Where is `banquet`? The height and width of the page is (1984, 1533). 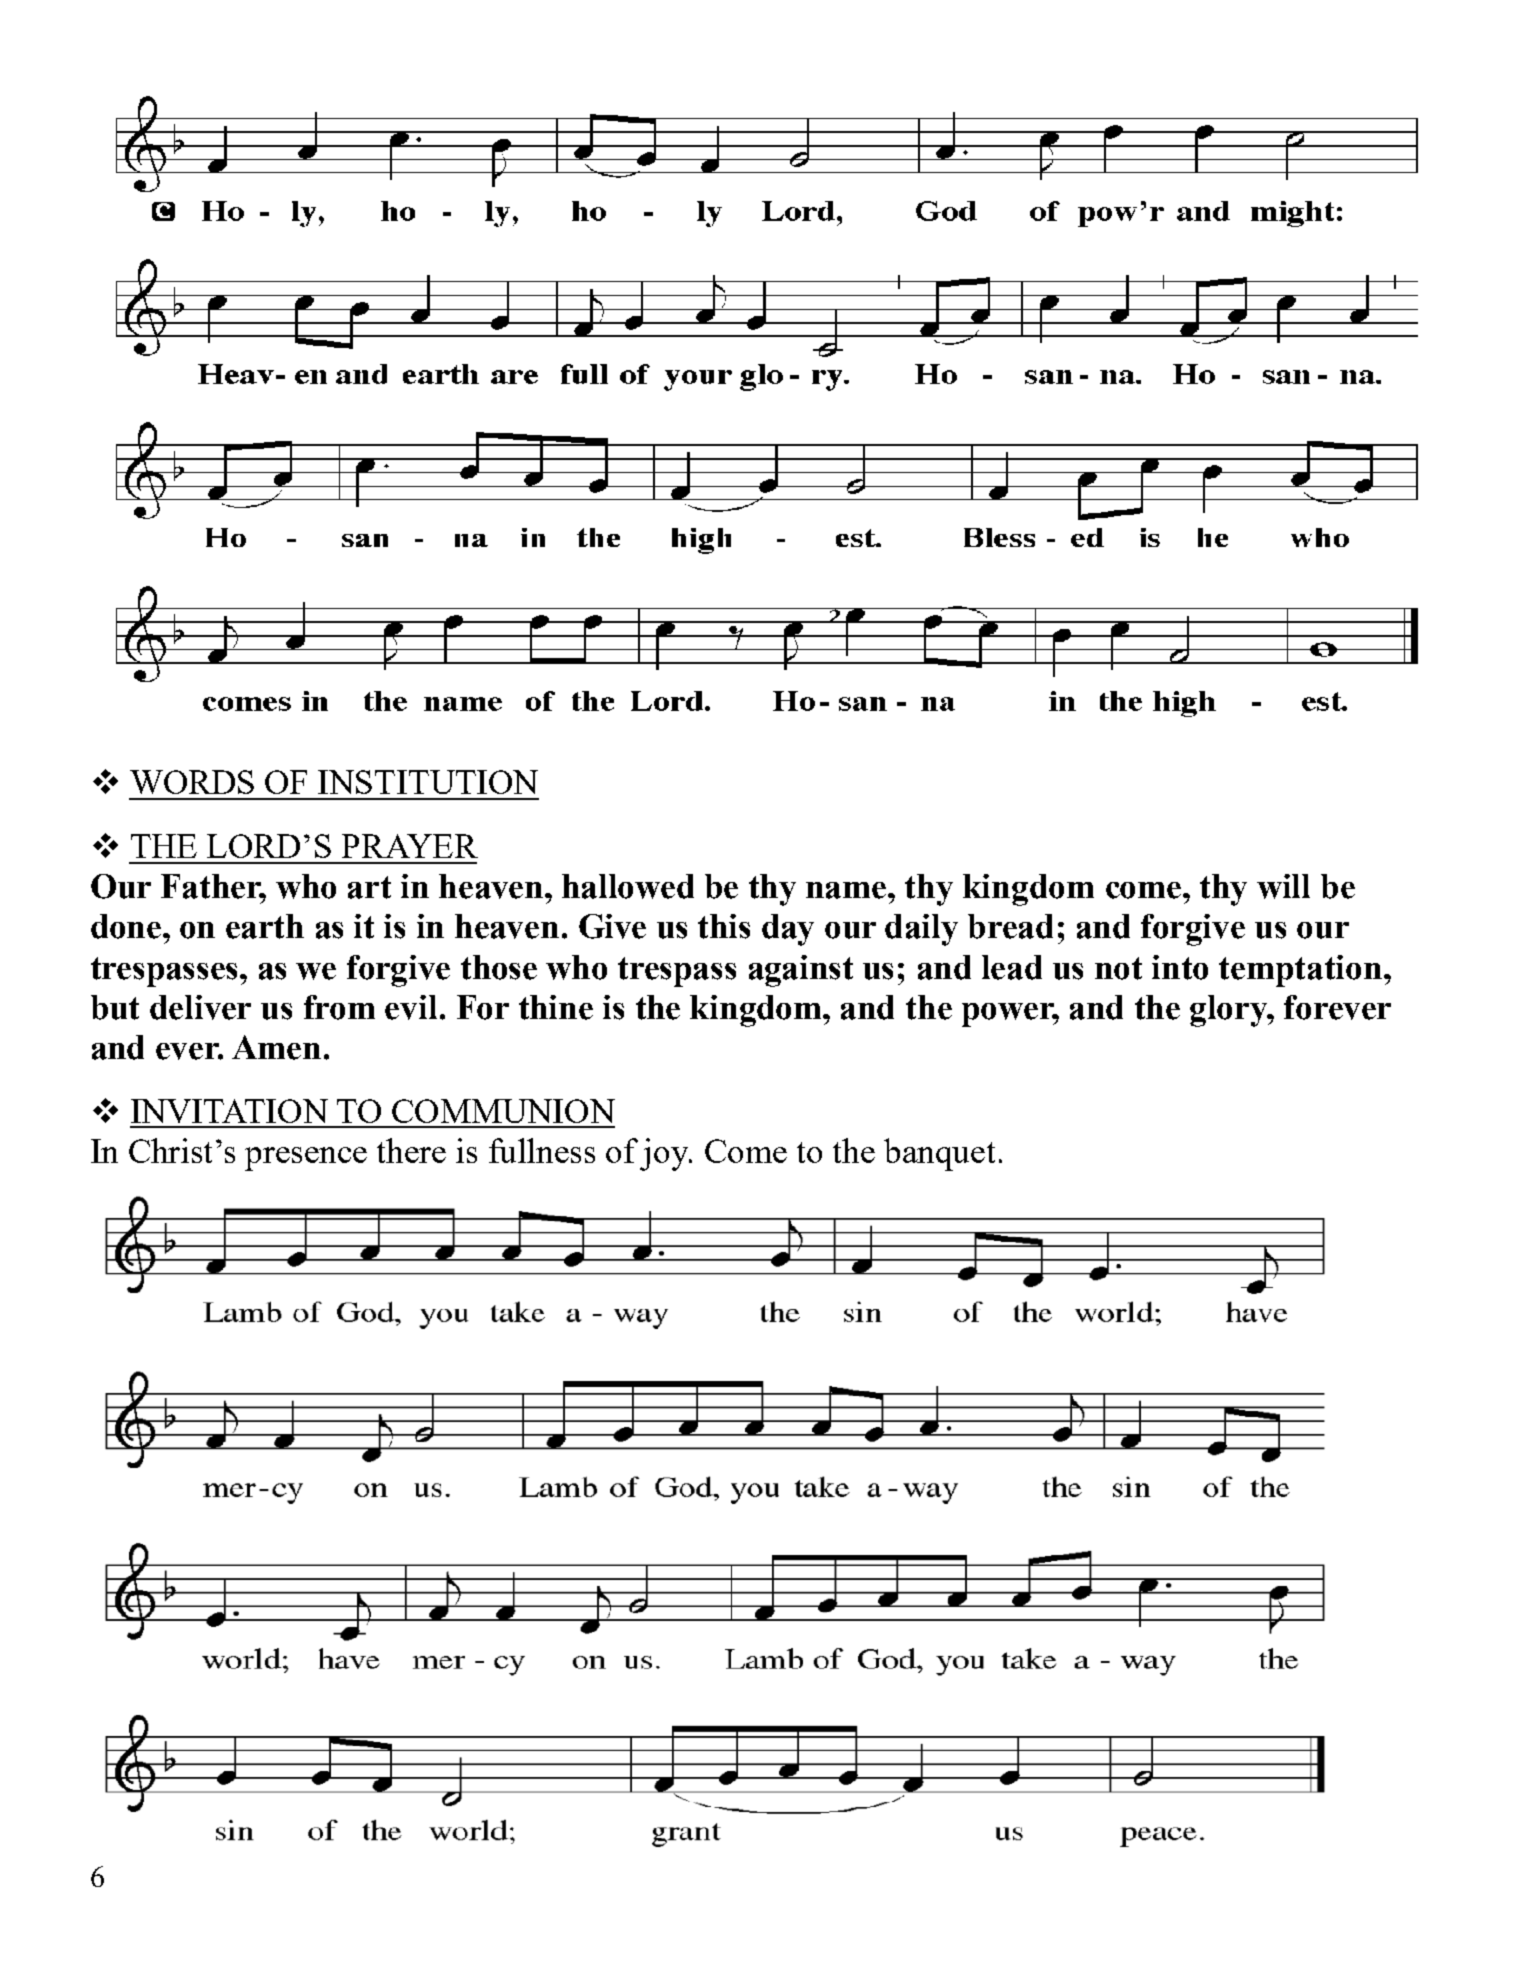 banquet is located at coordinates (939, 1154).
